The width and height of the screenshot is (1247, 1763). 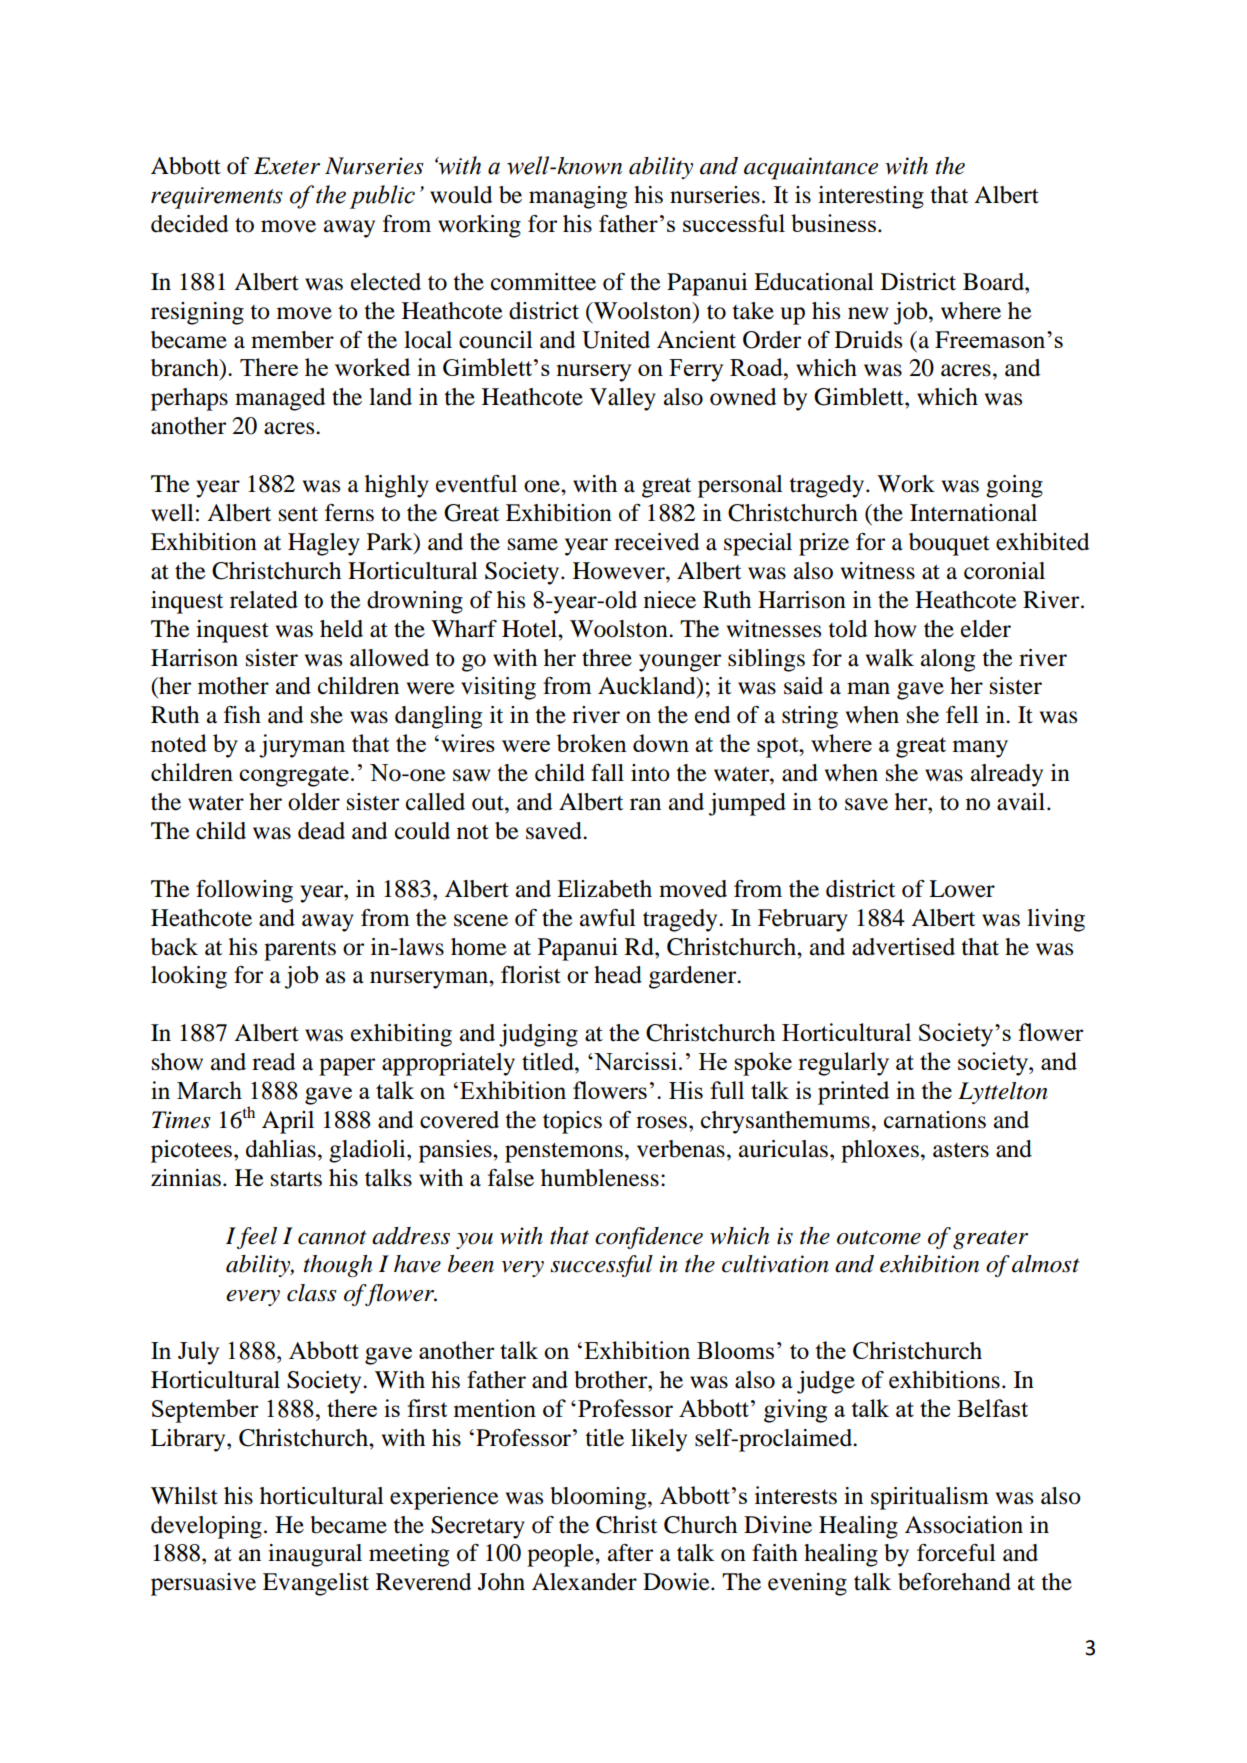 I want to click on topics, so click(x=572, y=1122).
